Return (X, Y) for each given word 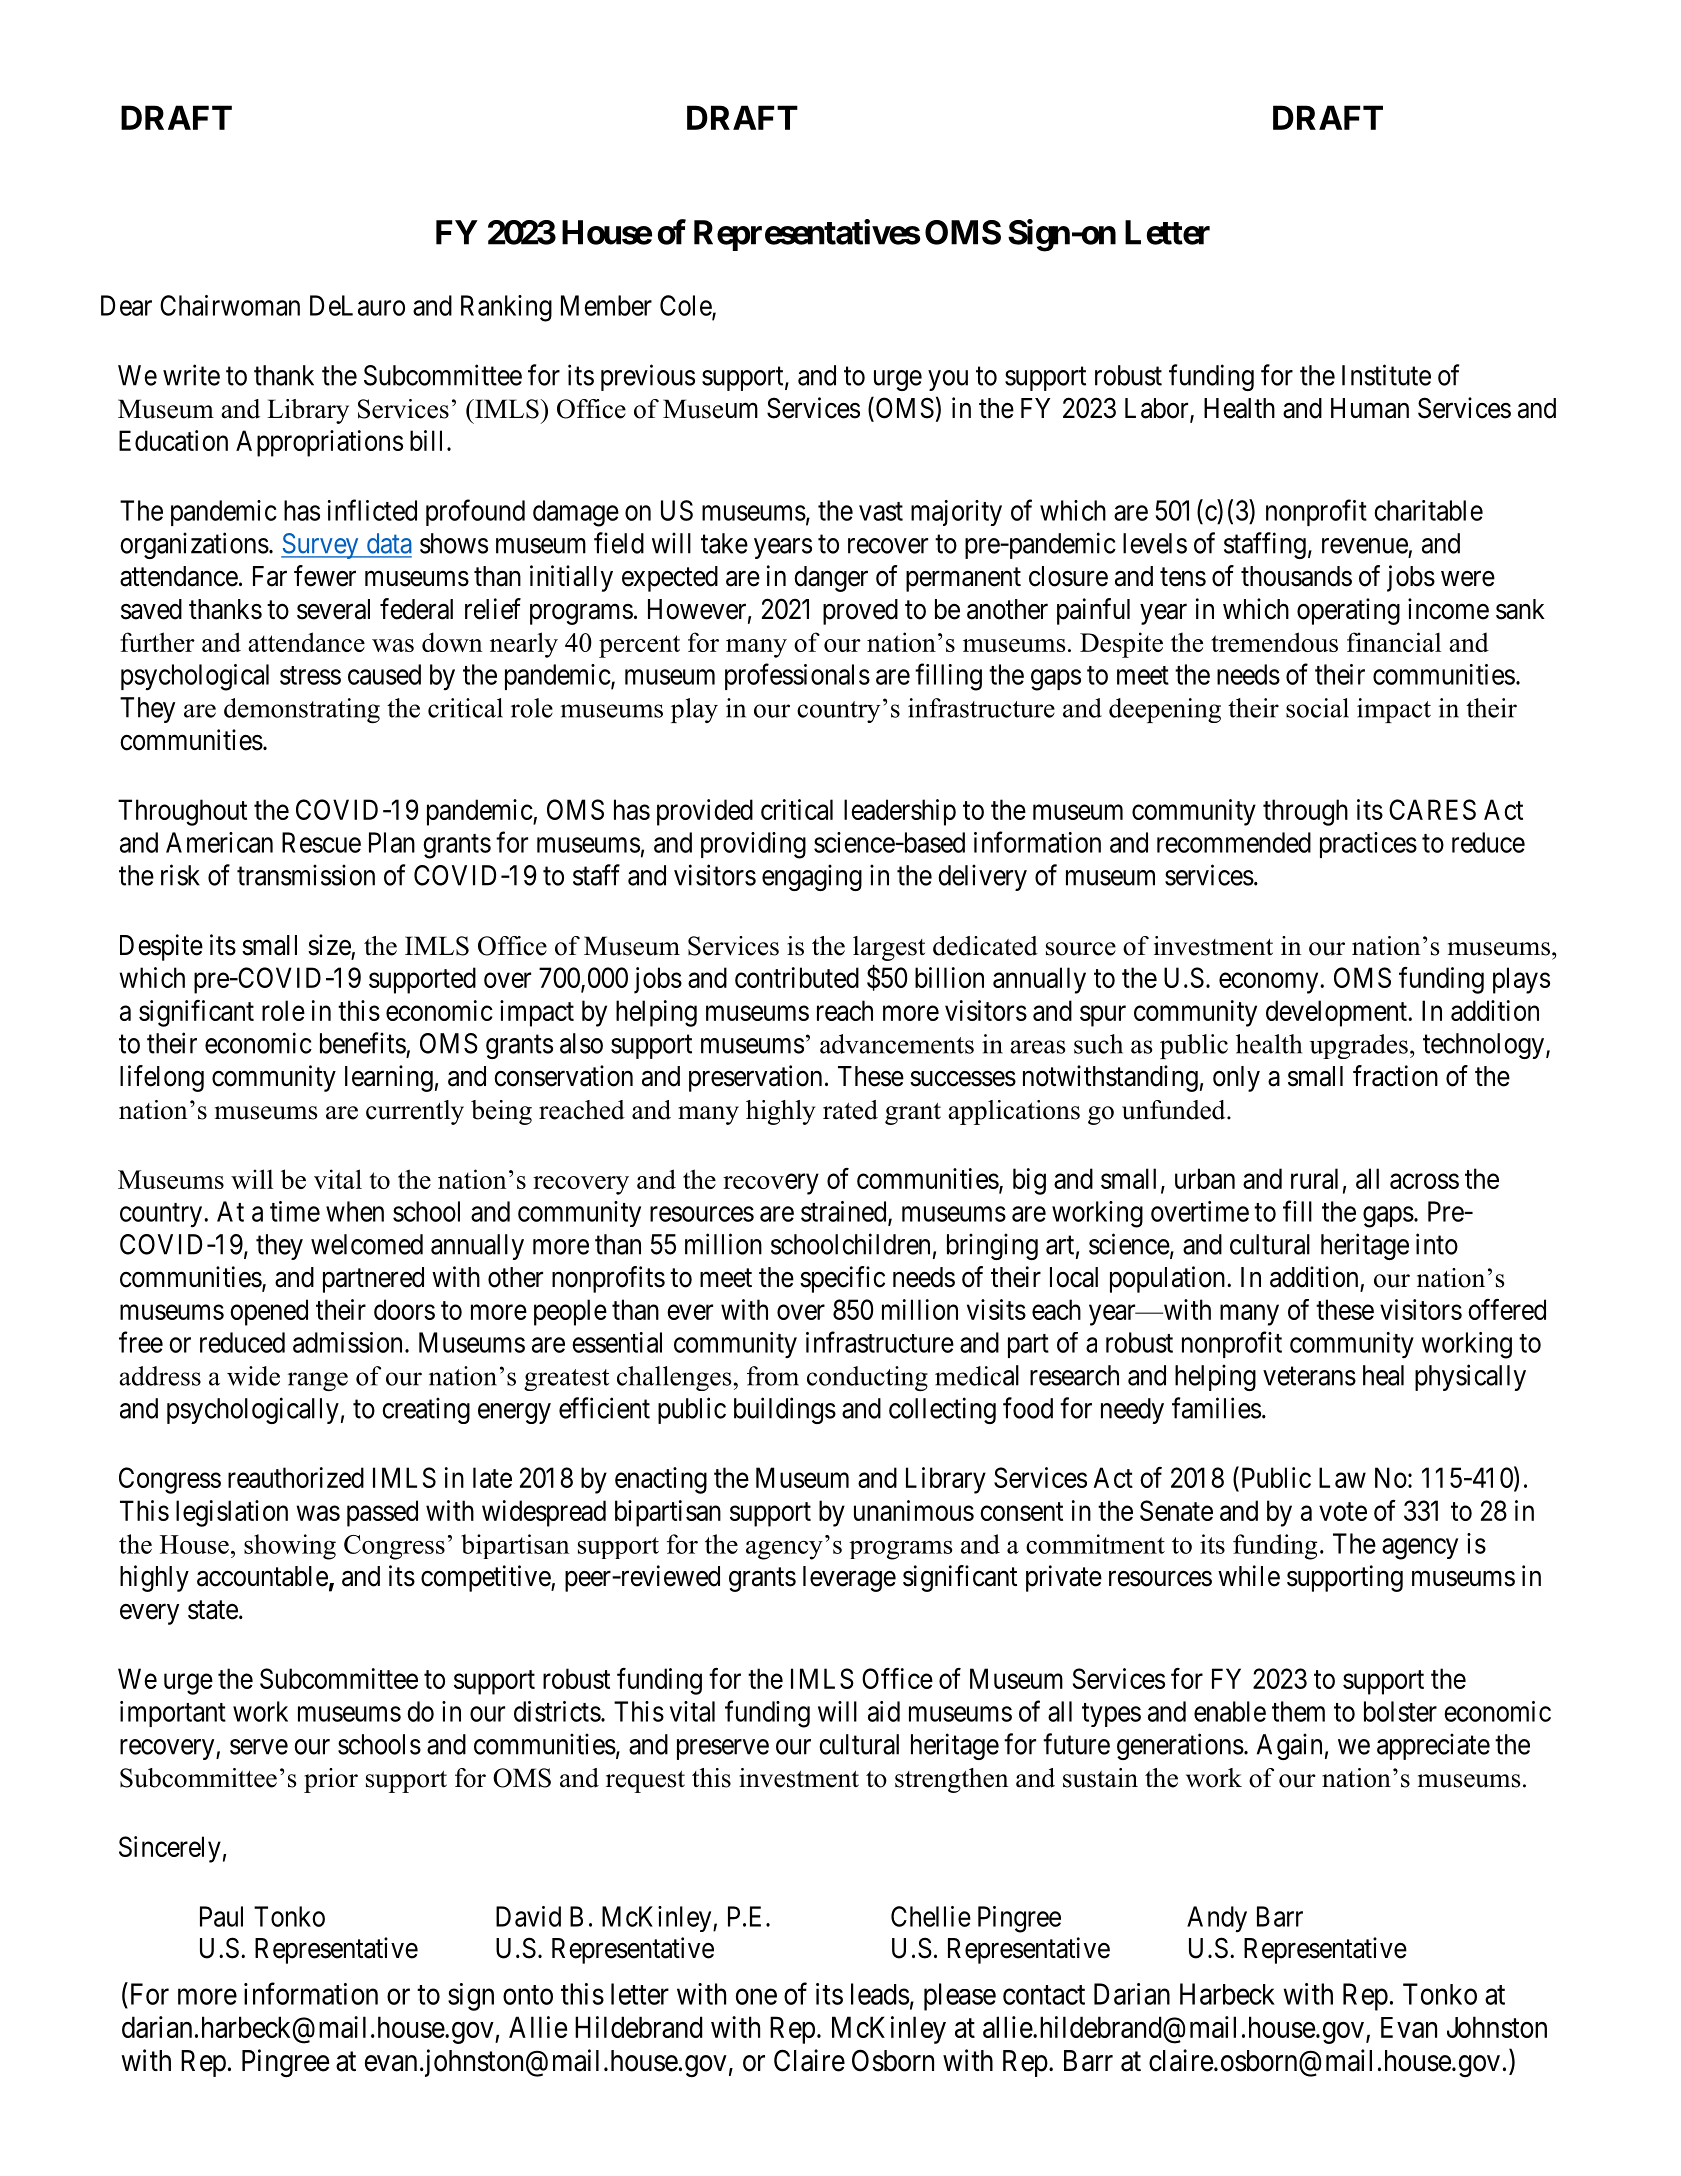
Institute (1386, 375)
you (948, 380)
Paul (221, 1916)
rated (850, 1110)
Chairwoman (230, 305)
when (355, 1211)
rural (1314, 1178)
